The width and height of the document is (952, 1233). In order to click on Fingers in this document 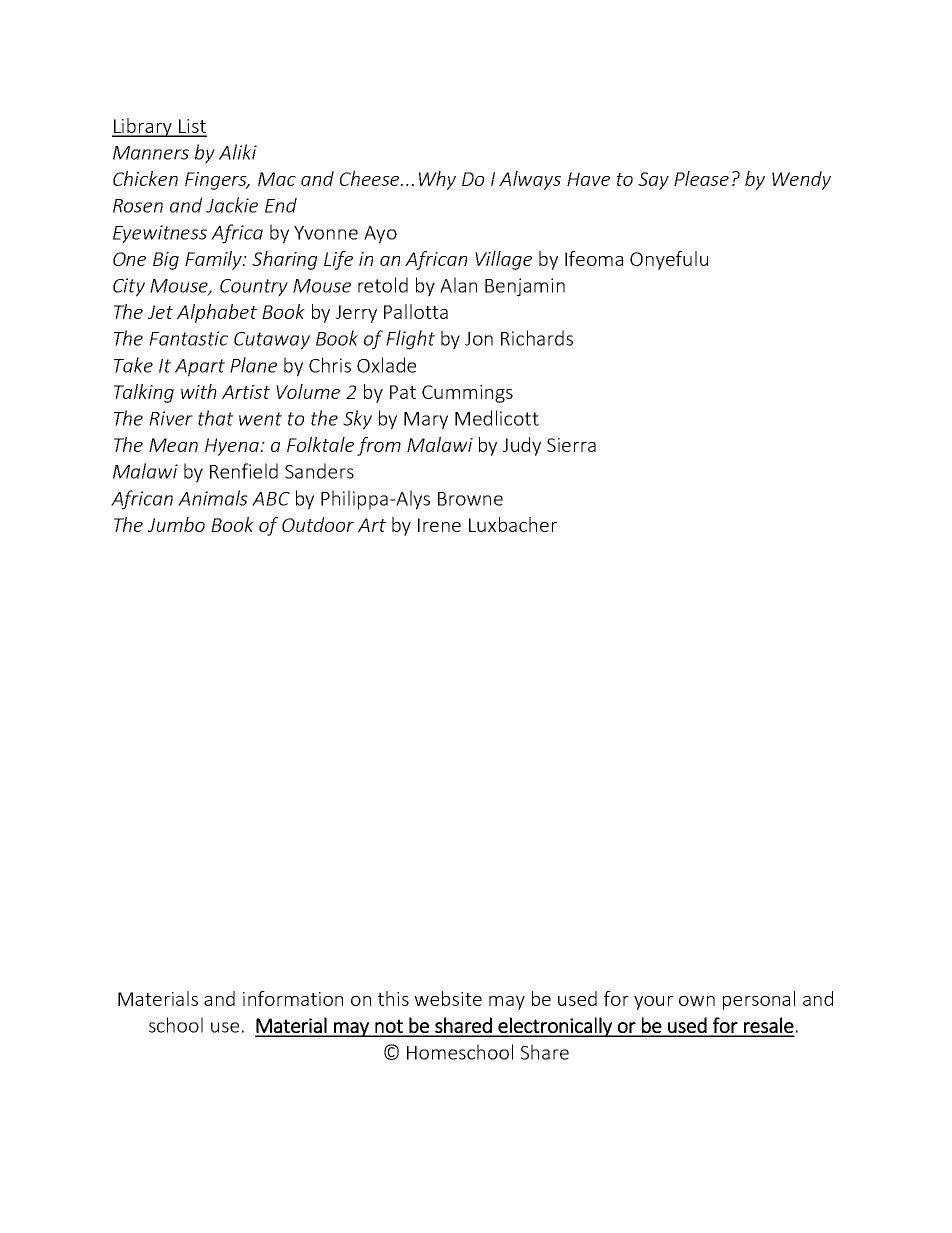, I will do `click(217, 181)`.
